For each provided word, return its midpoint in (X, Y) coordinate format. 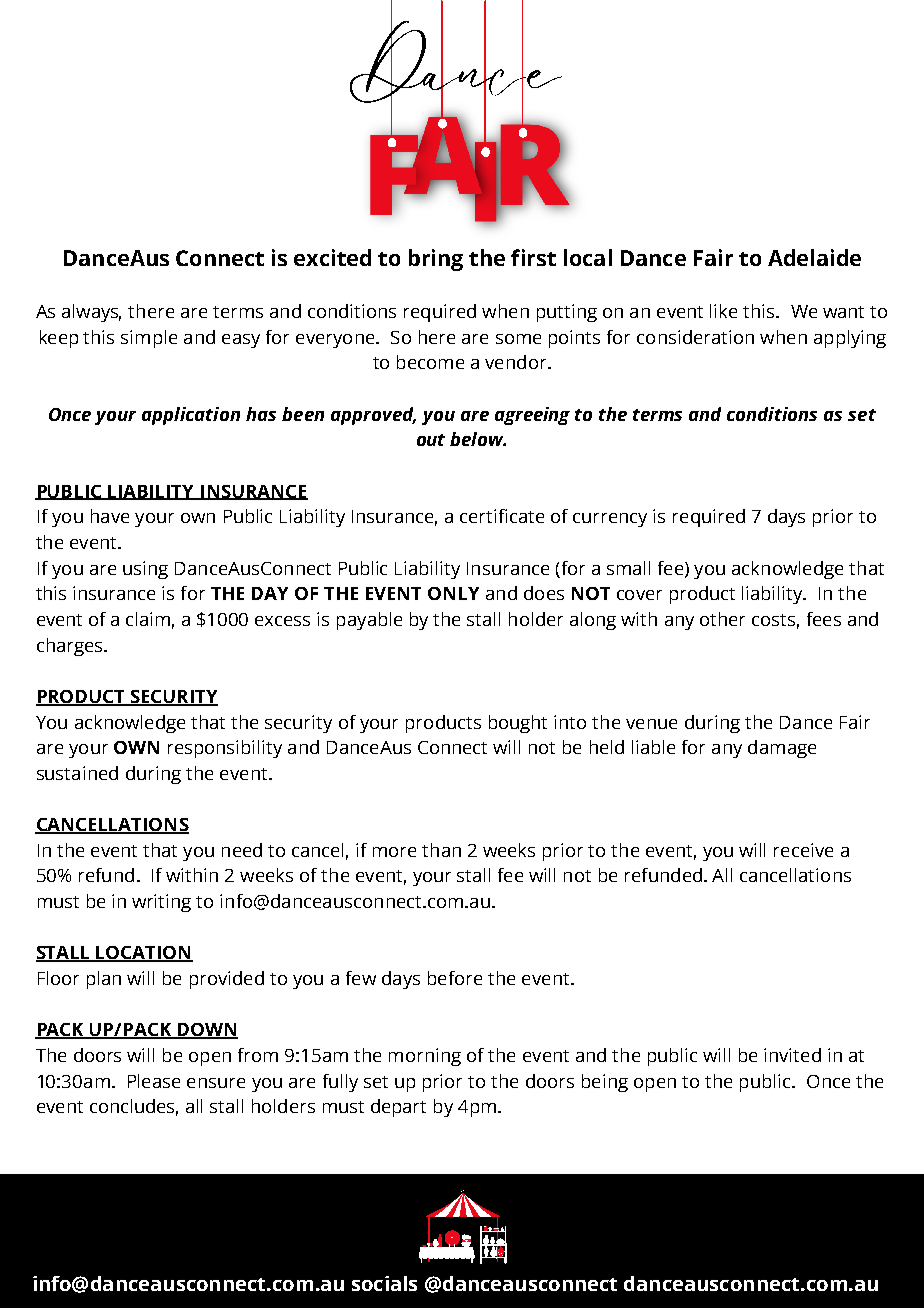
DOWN (207, 1031)
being (605, 1083)
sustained (77, 773)
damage (782, 749)
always (91, 313)
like (723, 311)
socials (384, 1283)
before (455, 978)
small (628, 568)
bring (436, 260)
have (110, 516)
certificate (502, 516)
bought (518, 724)
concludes (134, 1107)
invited (792, 1055)
